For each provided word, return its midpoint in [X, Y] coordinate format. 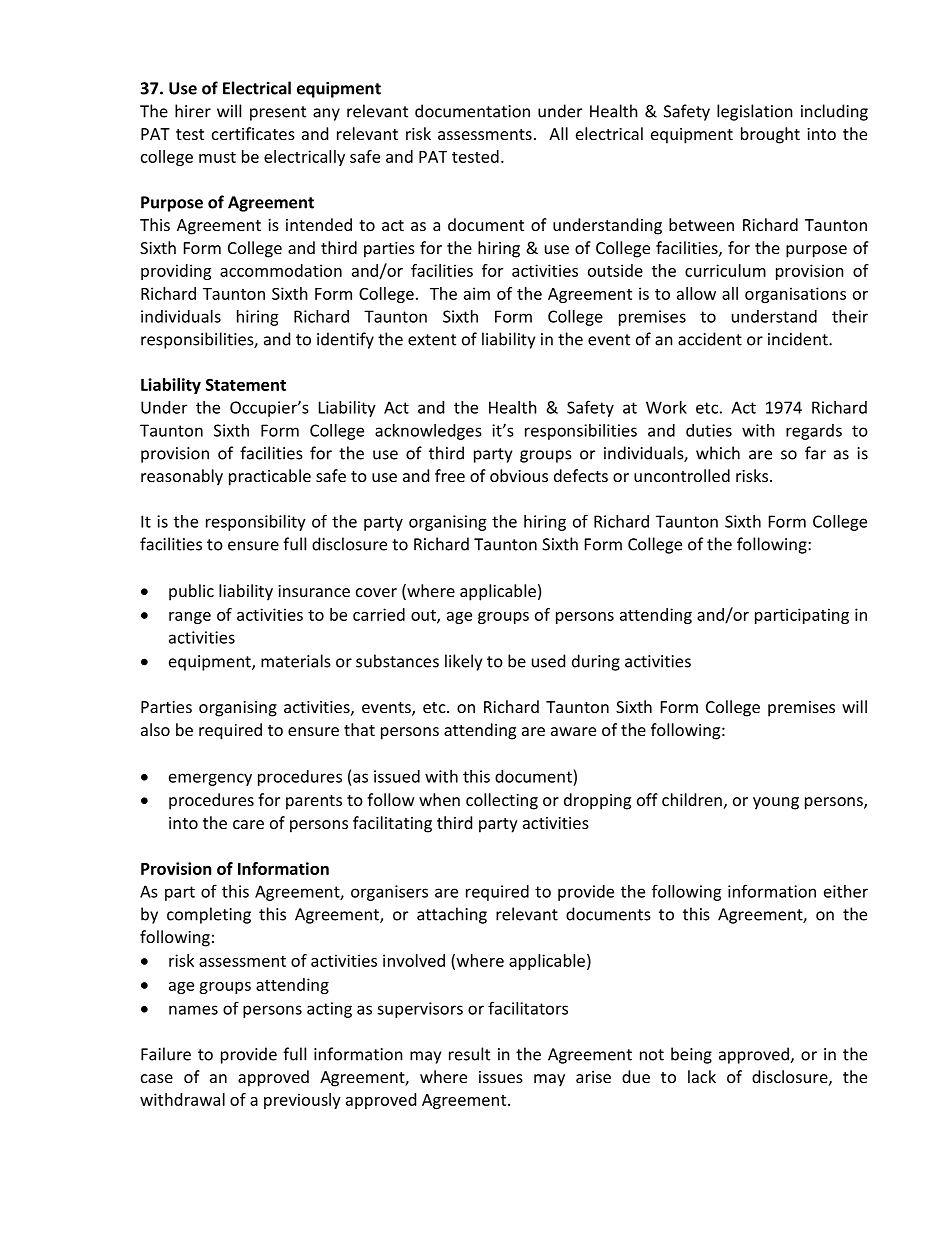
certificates [253, 133]
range [190, 618]
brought [770, 135]
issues [501, 1077]
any [326, 114]
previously [302, 1101]
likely [463, 662]
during [596, 662]
